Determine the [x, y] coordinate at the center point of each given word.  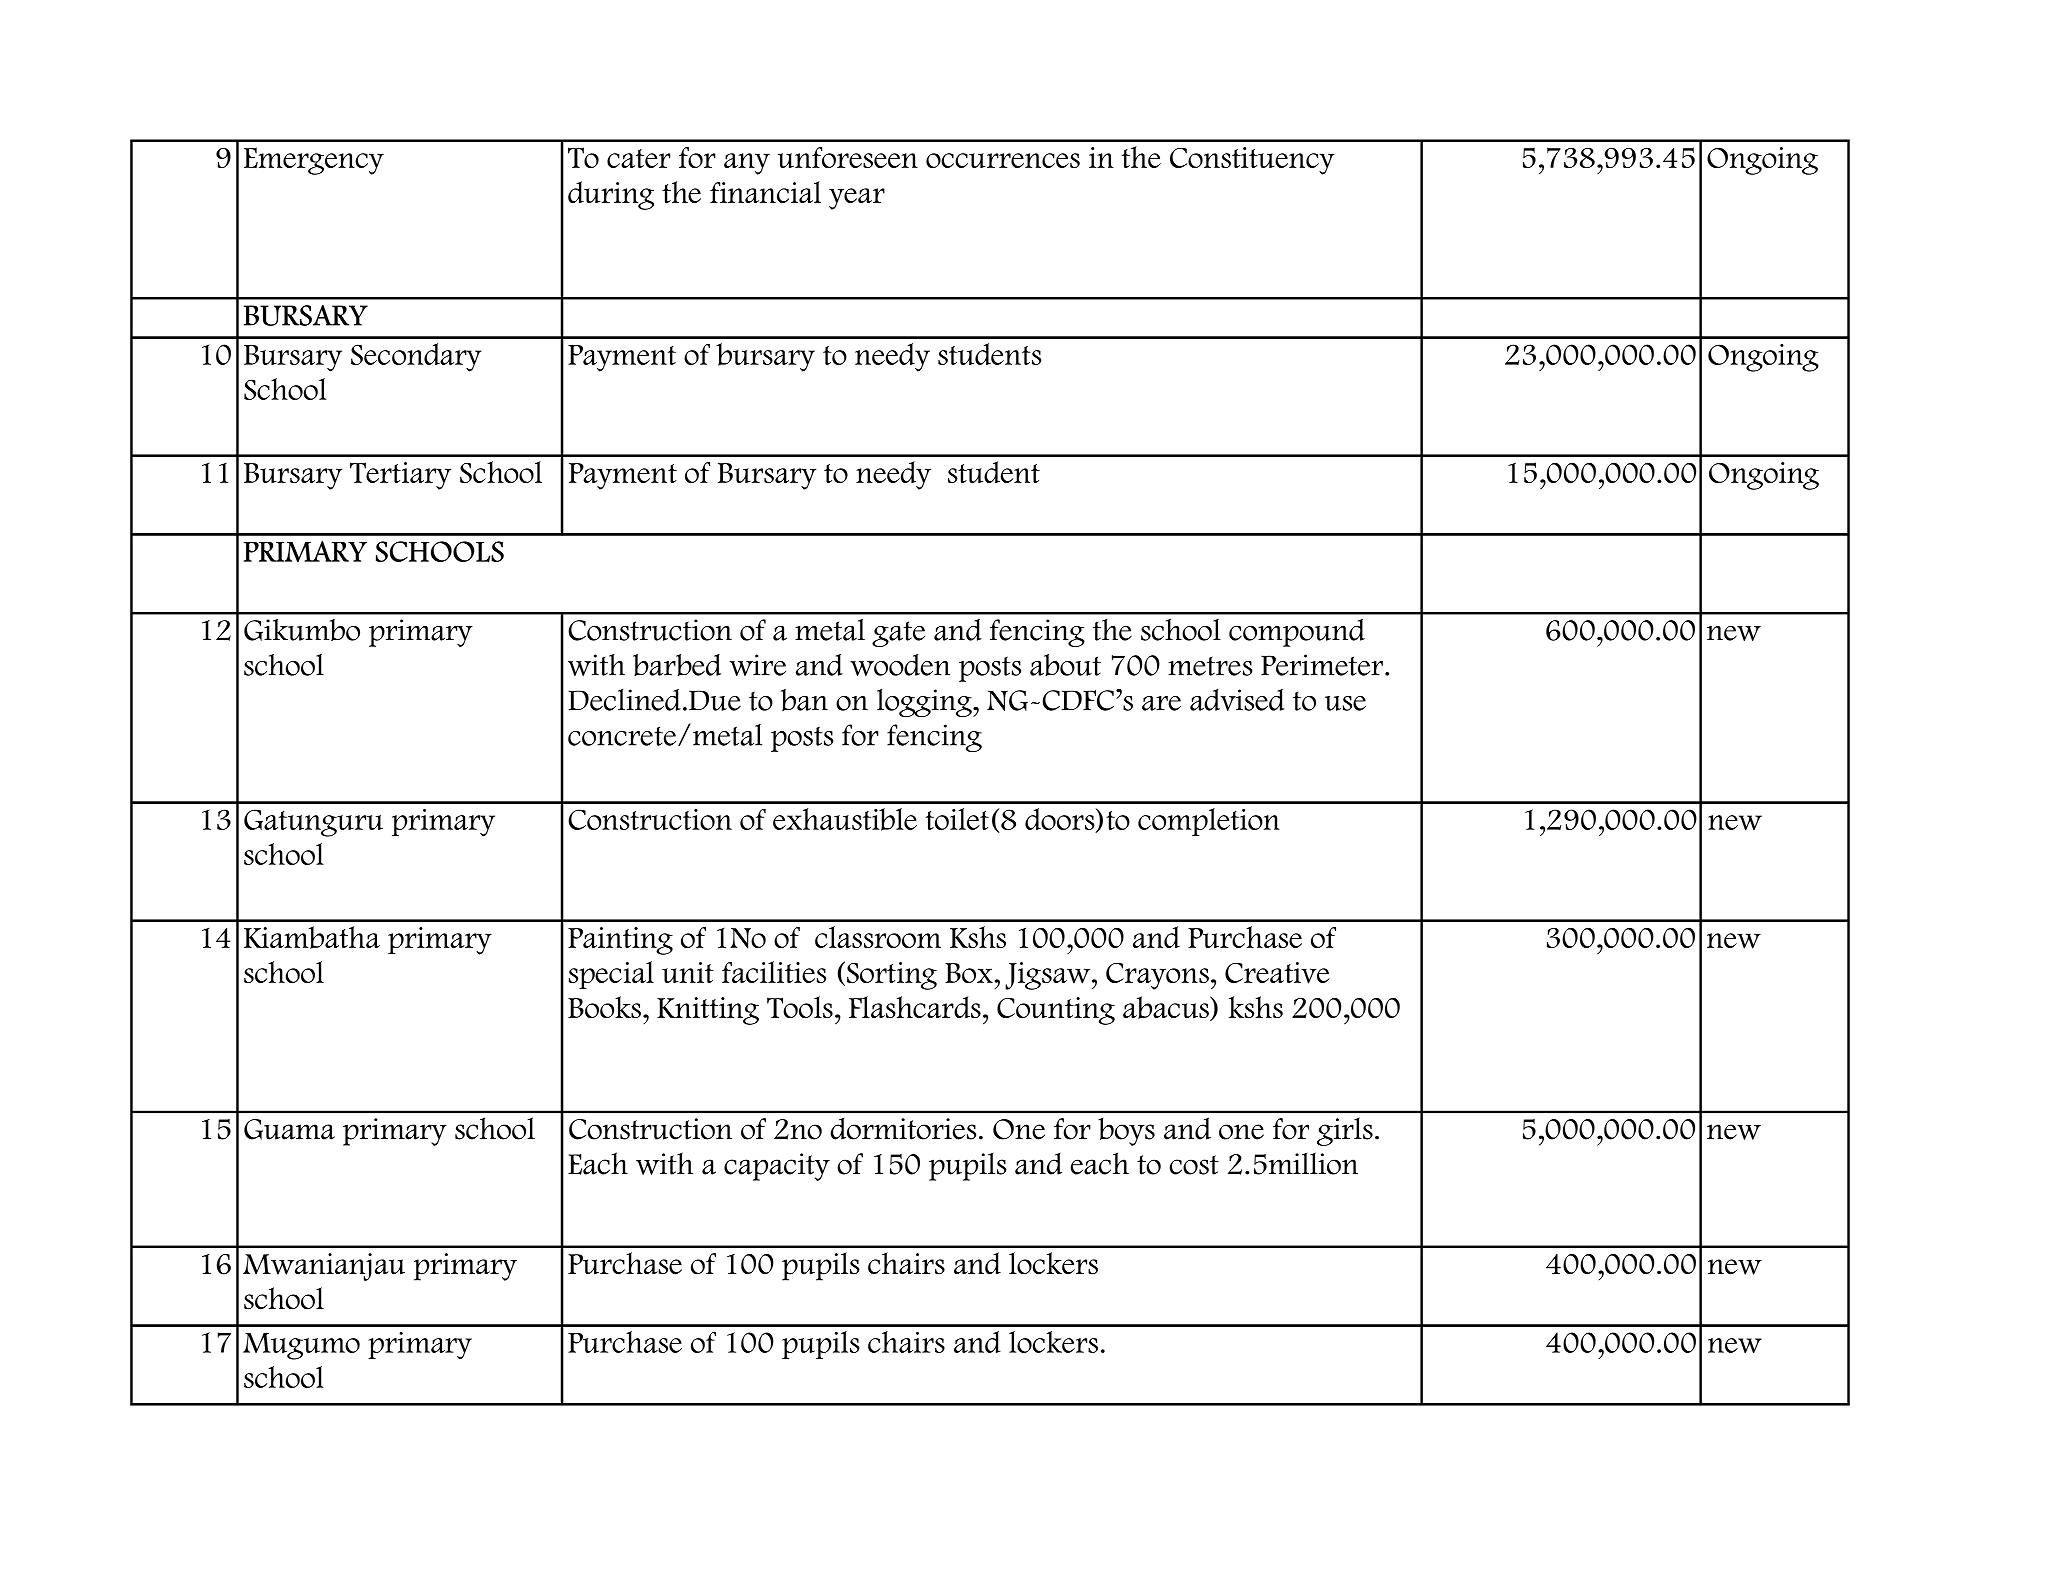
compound [1297, 633]
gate [898, 634]
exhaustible [845, 819]
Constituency [1252, 161]
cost [1194, 1165]
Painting [620, 941]
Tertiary [400, 476]
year [857, 199]
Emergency [314, 161]
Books [604, 1007]
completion [1209, 822]
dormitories [903, 1129]
